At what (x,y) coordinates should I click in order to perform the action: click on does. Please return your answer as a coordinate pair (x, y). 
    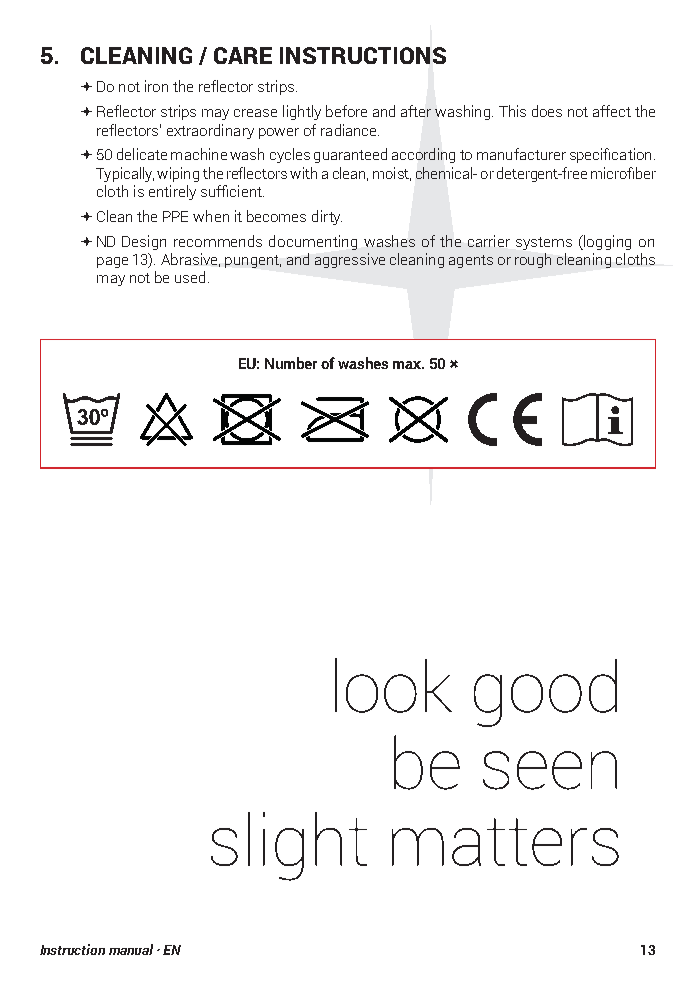
    Looking at the image, I should click on (547, 111).
